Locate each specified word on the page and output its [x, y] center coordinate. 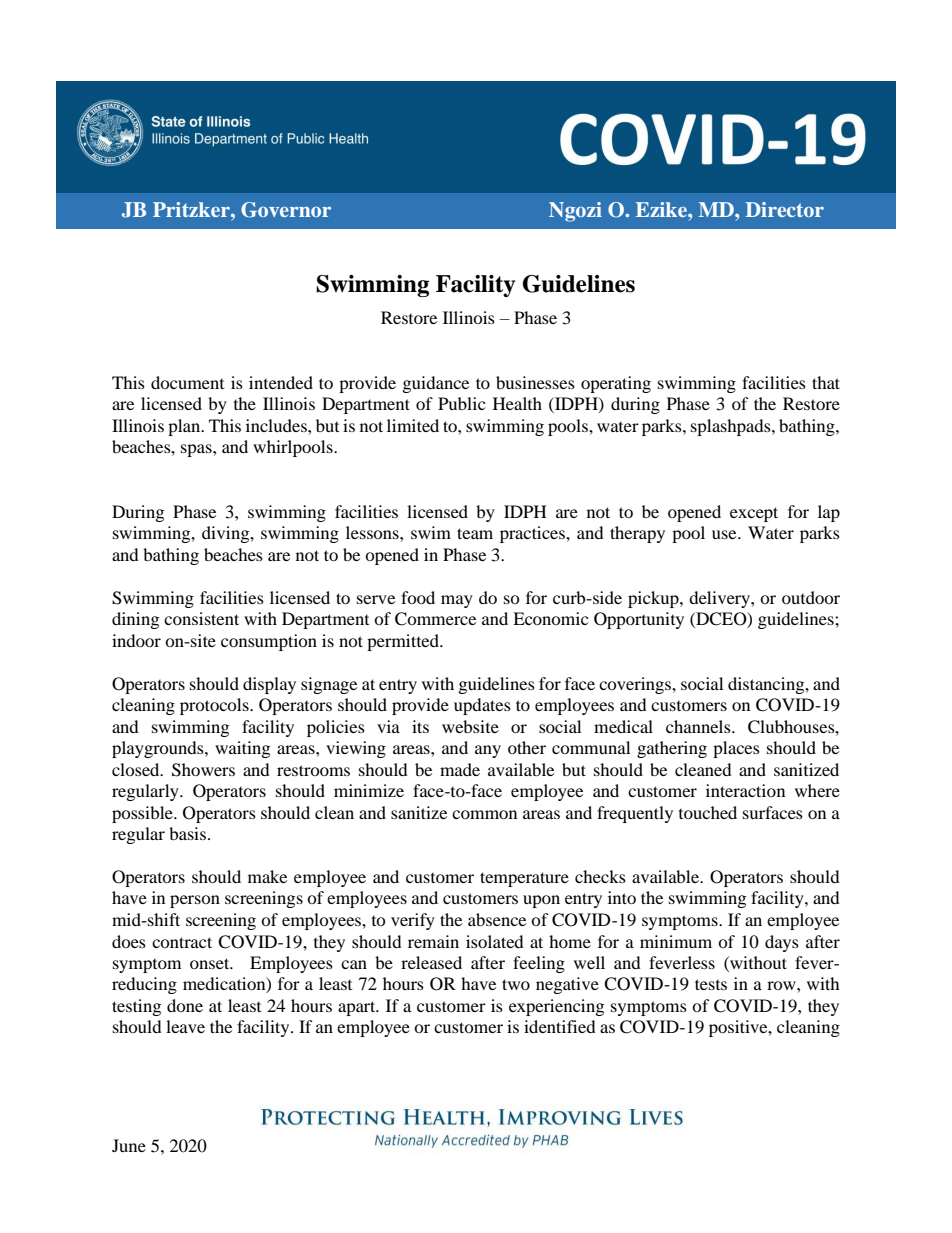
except [754, 514]
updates [482, 706]
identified [560, 1026]
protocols [215, 706]
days [782, 943]
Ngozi [575, 212]
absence [497, 919]
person [195, 901]
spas [197, 450]
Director [785, 209]
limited [413, 425]
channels [699, 726]
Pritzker [192, 209]
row [782, 985]
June [129, 1145]
